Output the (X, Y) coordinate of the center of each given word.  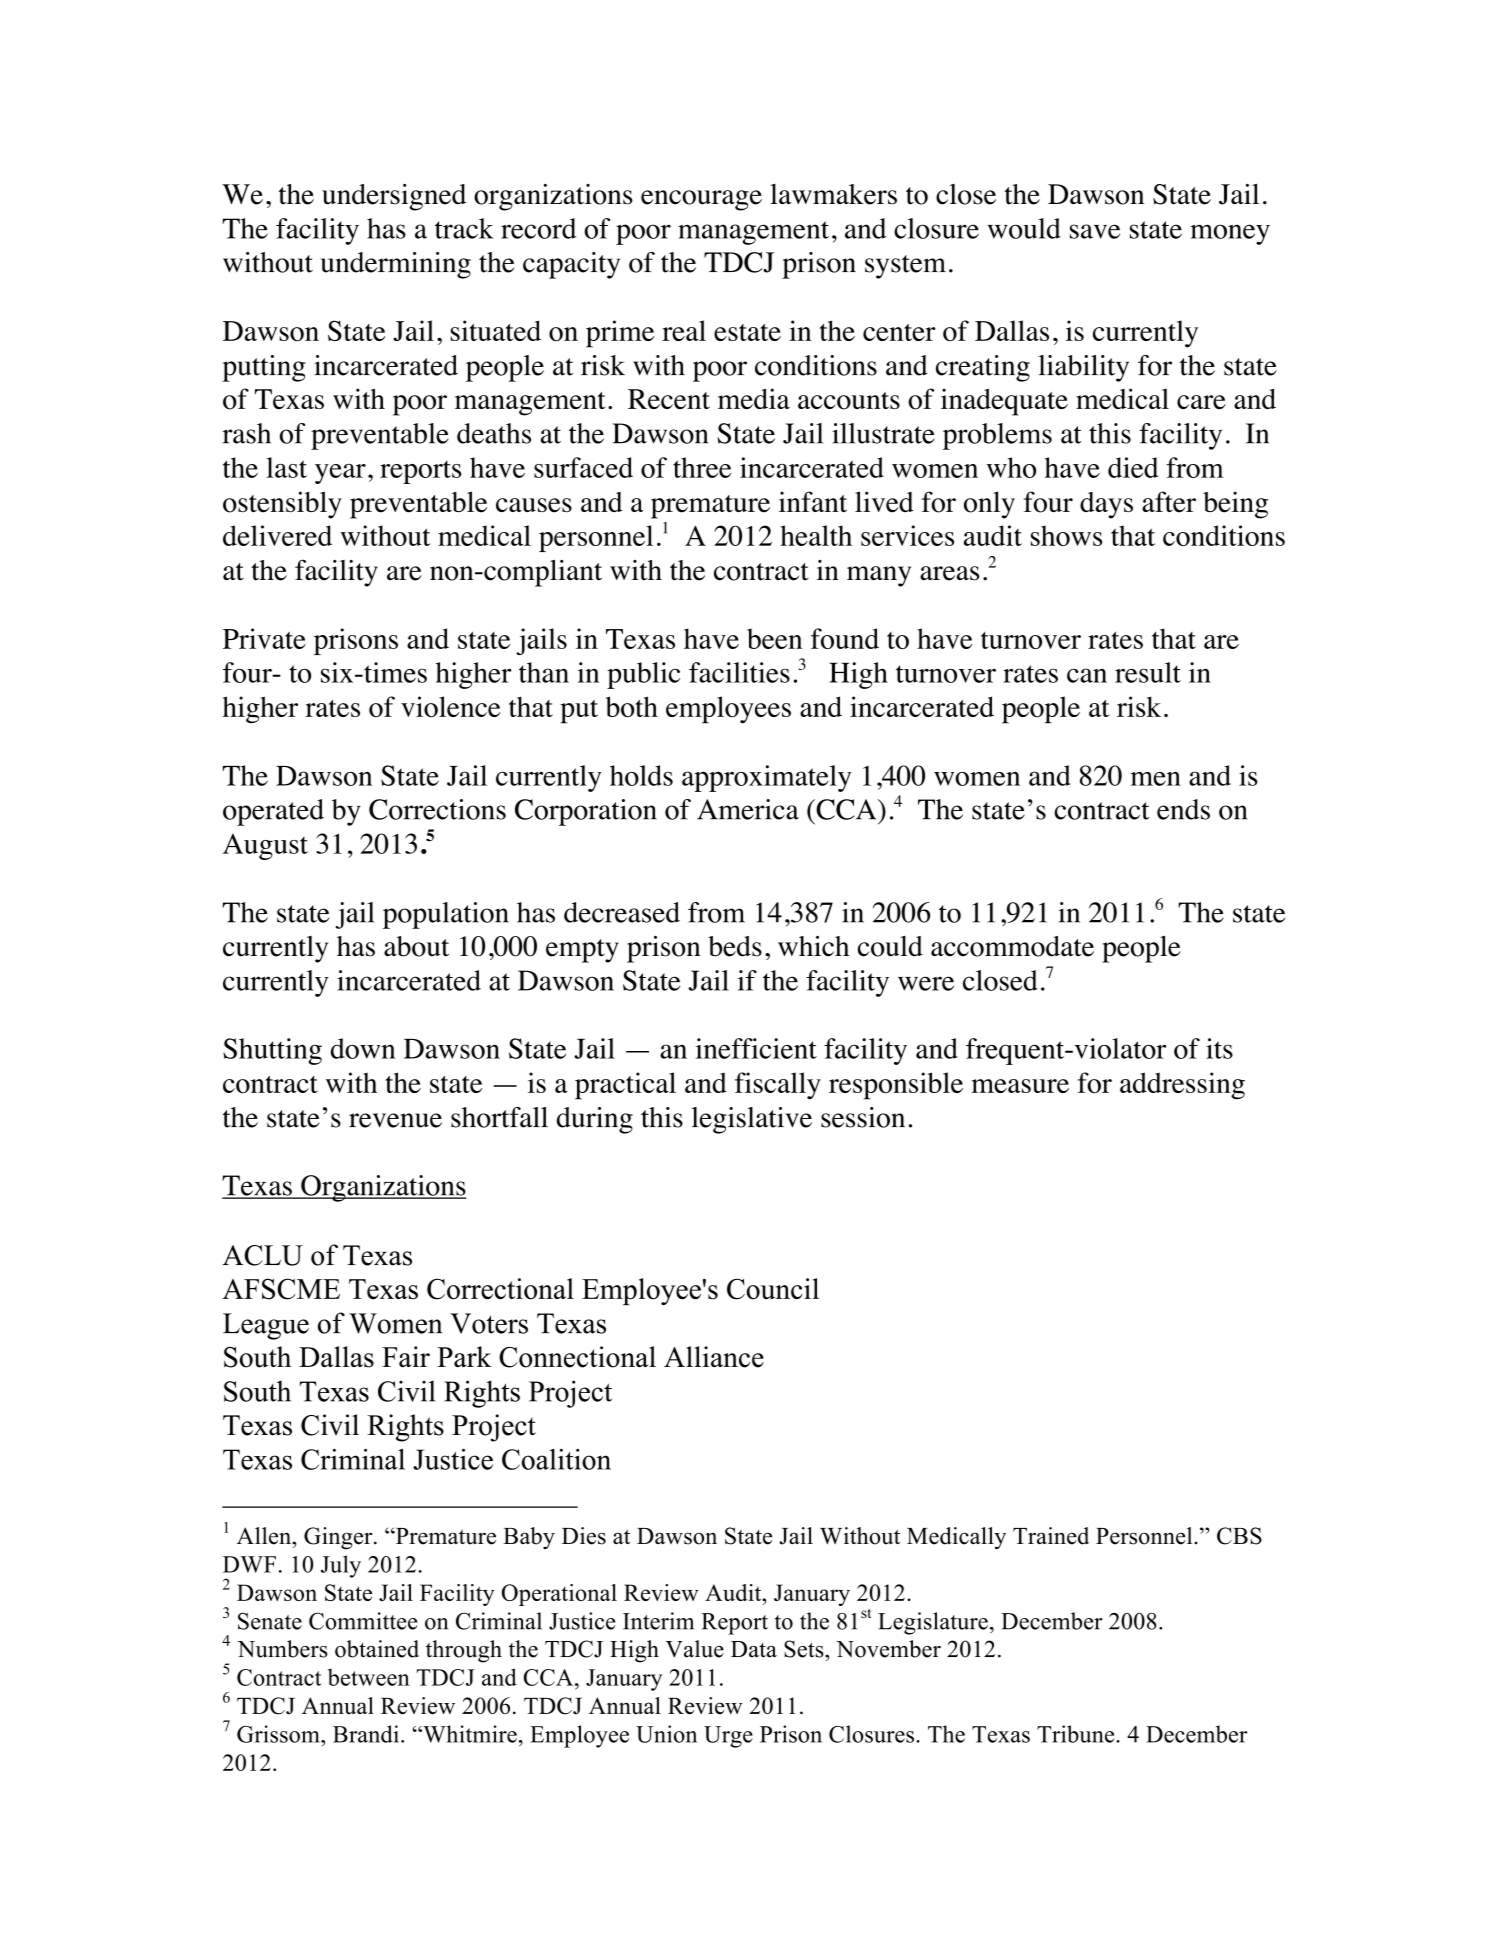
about (416, 946)
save (1095, 231)
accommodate (1012, 946)
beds (735, 946)
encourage (701, 200)
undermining (396, 265)
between (369, 1677)
